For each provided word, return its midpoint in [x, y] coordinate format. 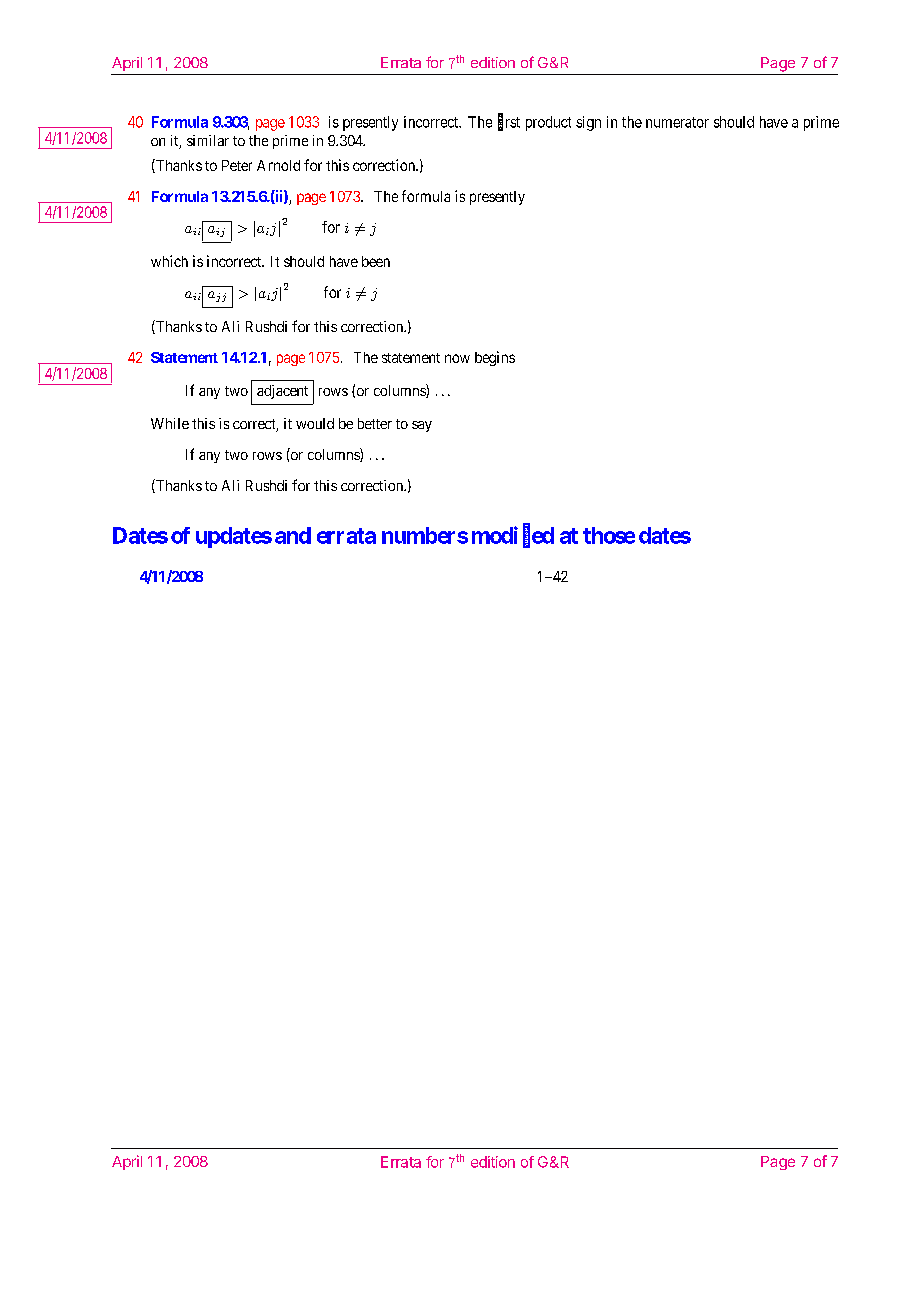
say [422, 426]
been [376, 261]
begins [495, 358]
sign [588, 123]
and [293, 535]
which [169, 261]
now [457, 358]
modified [513, 536]
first [509, 122]
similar [208, 140]
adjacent [282, 392]
